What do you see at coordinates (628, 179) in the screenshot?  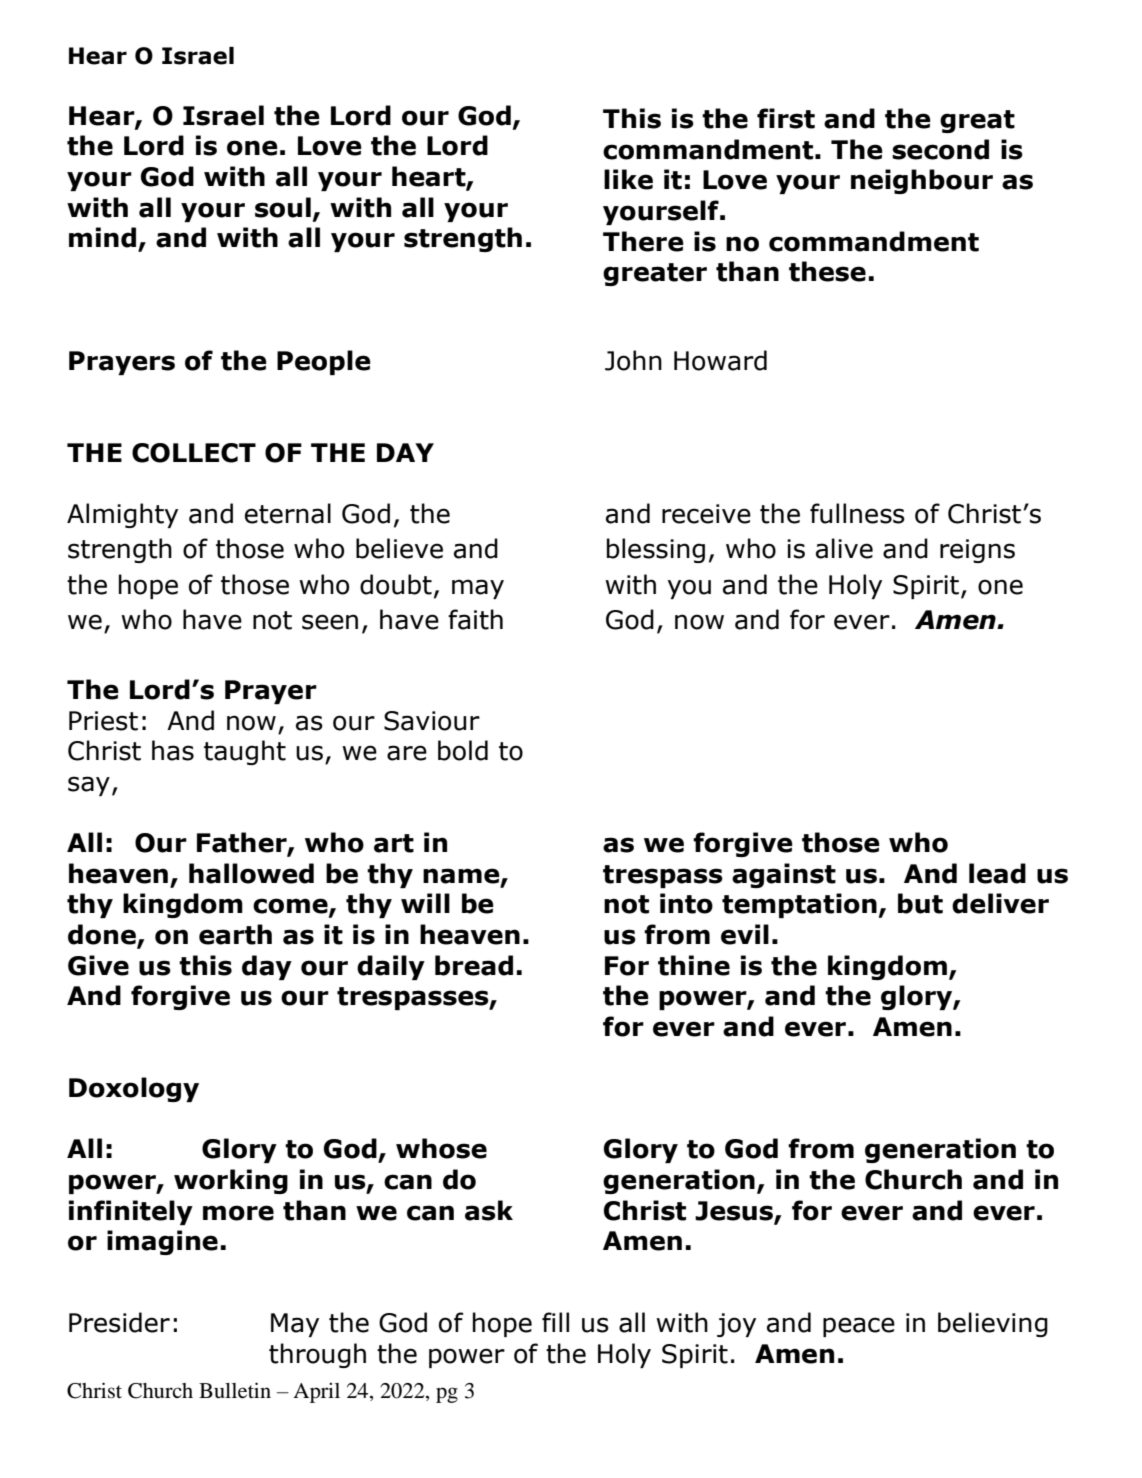 I see `like` at bounding box center [628, 179].
